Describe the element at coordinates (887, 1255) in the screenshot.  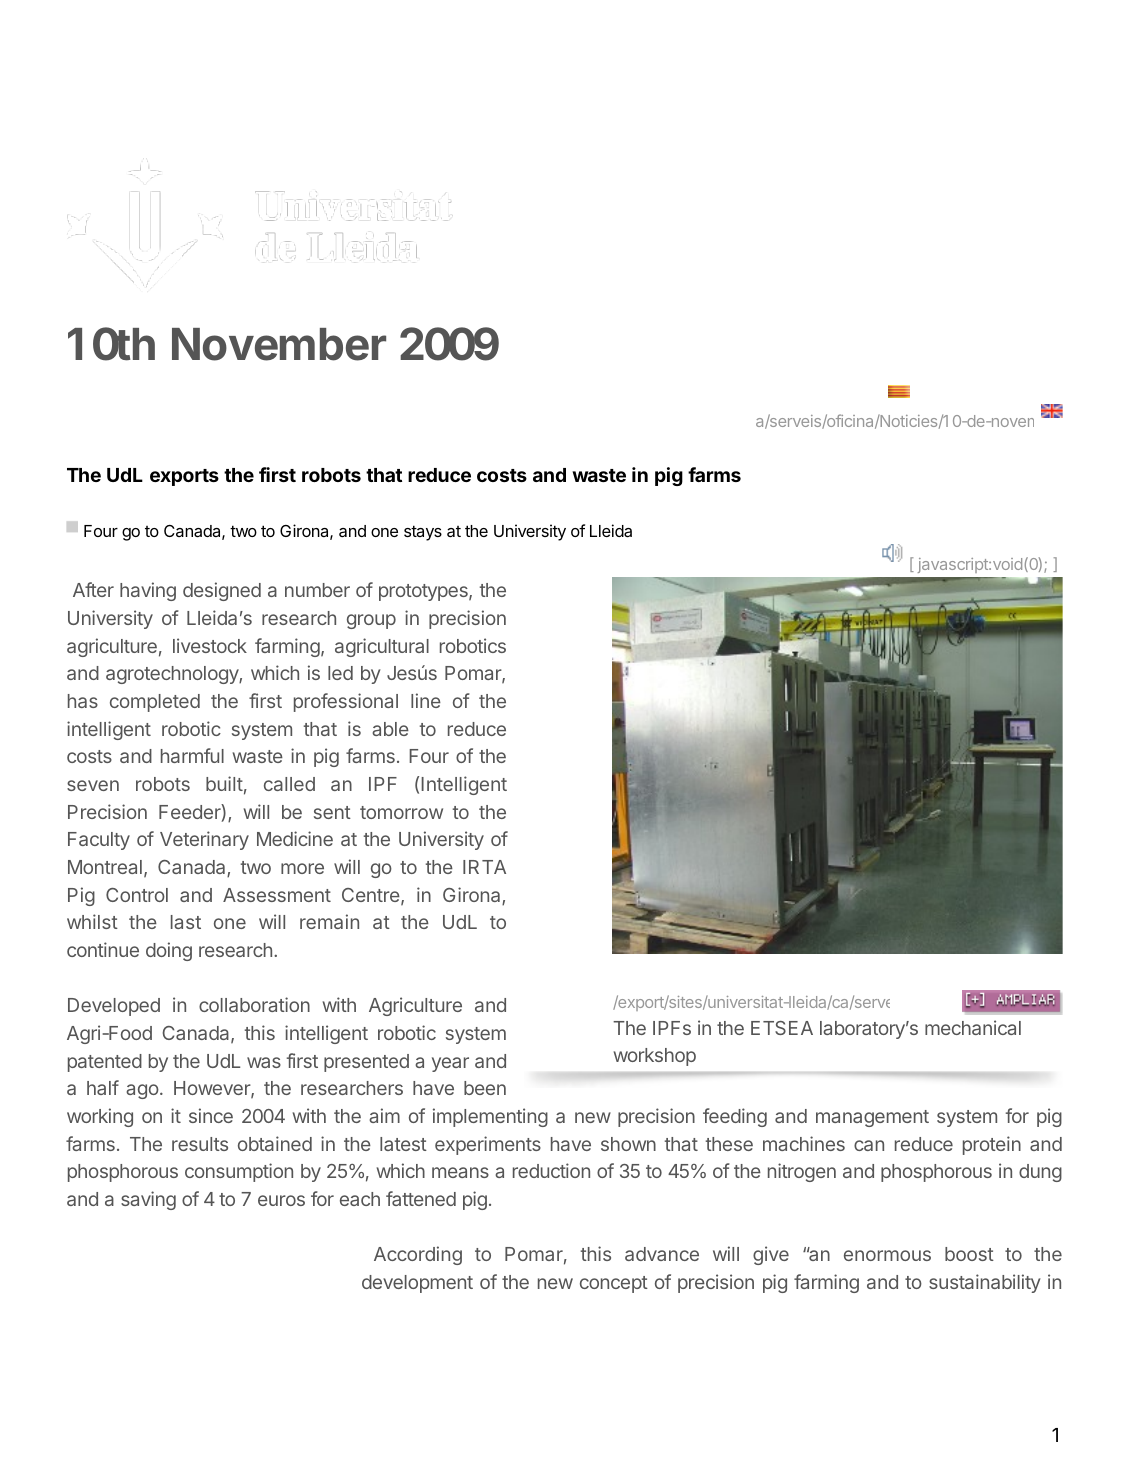
I see `enormous` at that location.
